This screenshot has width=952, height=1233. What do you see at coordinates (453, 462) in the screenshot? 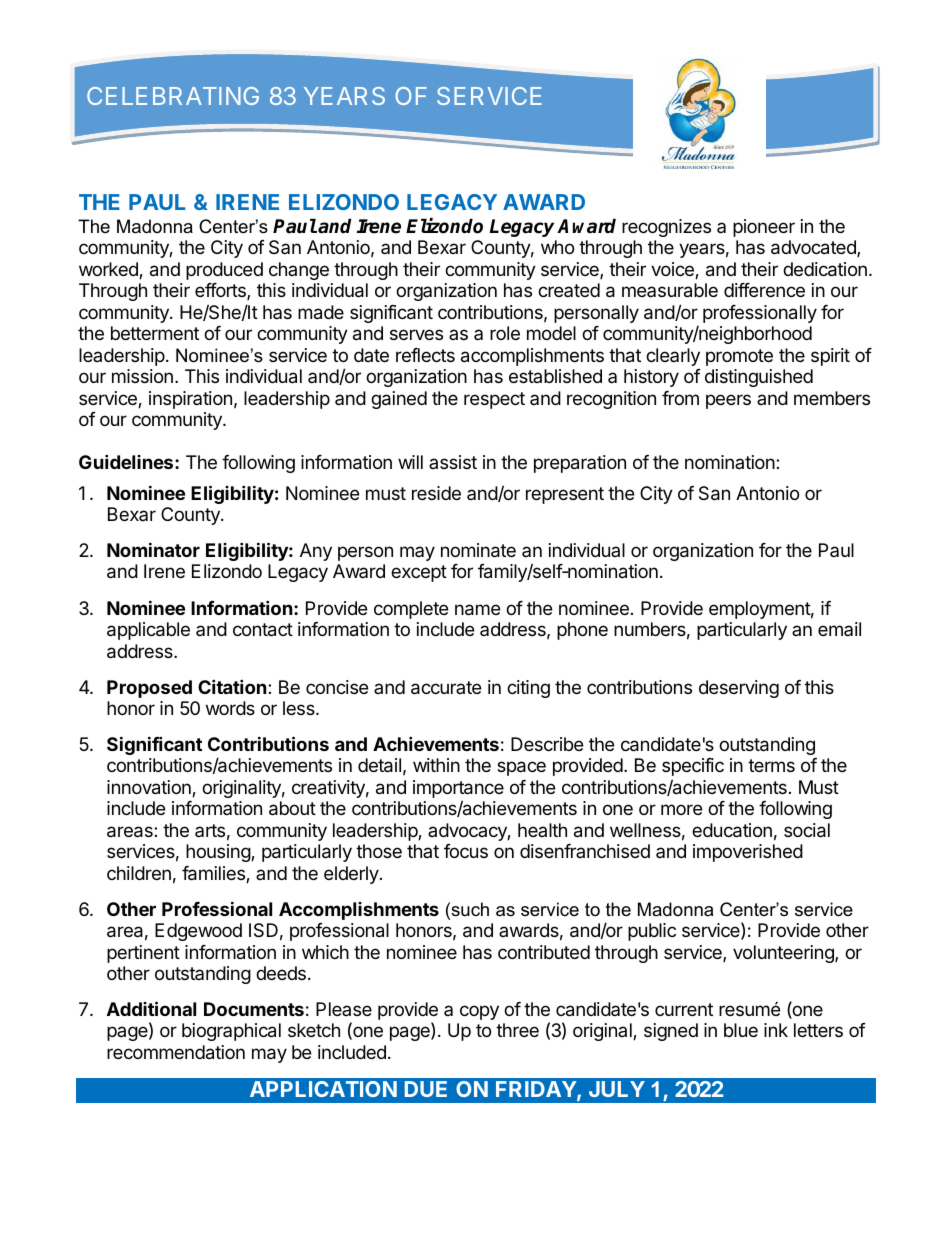
I see `assist` at bounding box center [453, 462].
